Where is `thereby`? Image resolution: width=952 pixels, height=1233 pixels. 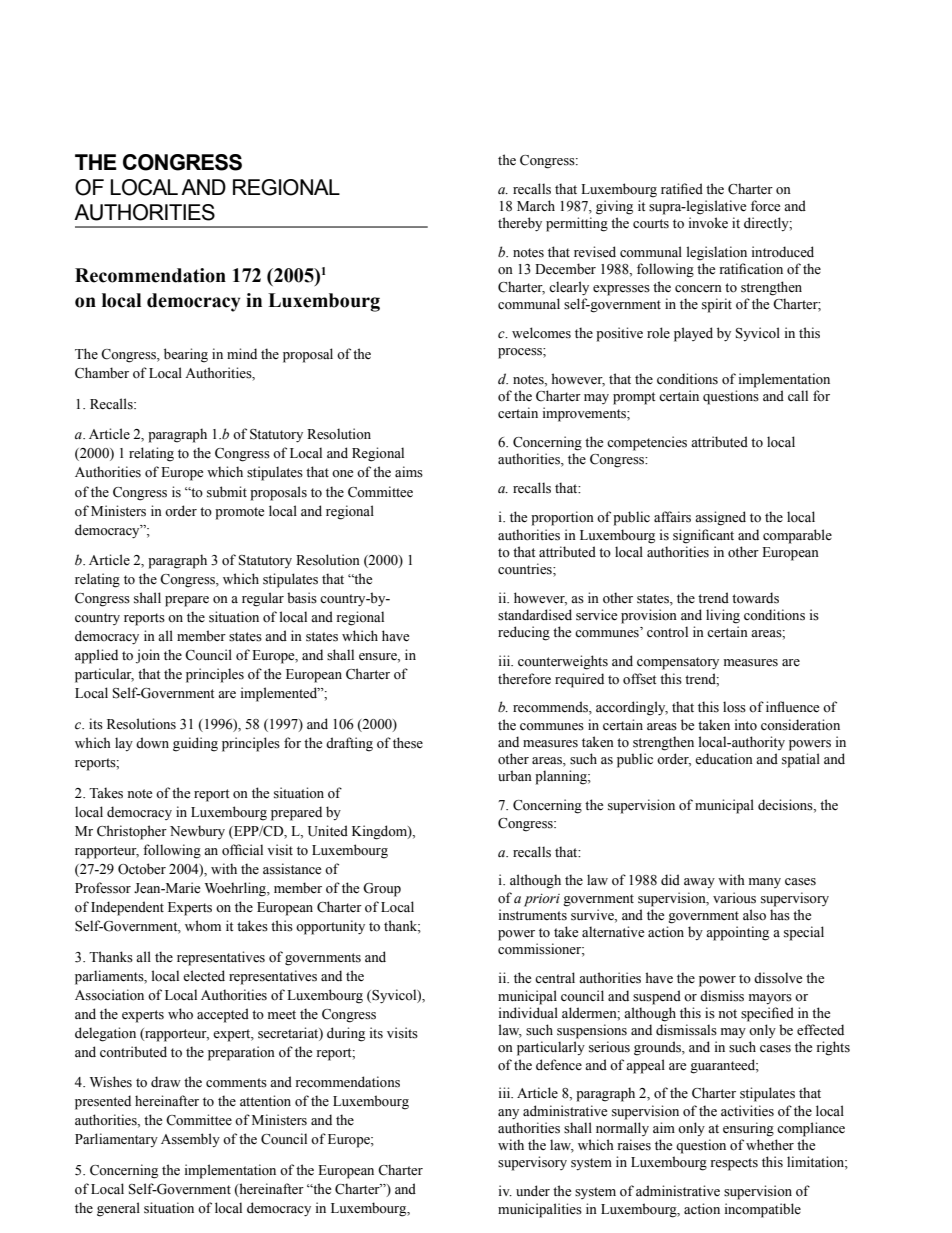
thereby is located at coordinates (520, 224).
